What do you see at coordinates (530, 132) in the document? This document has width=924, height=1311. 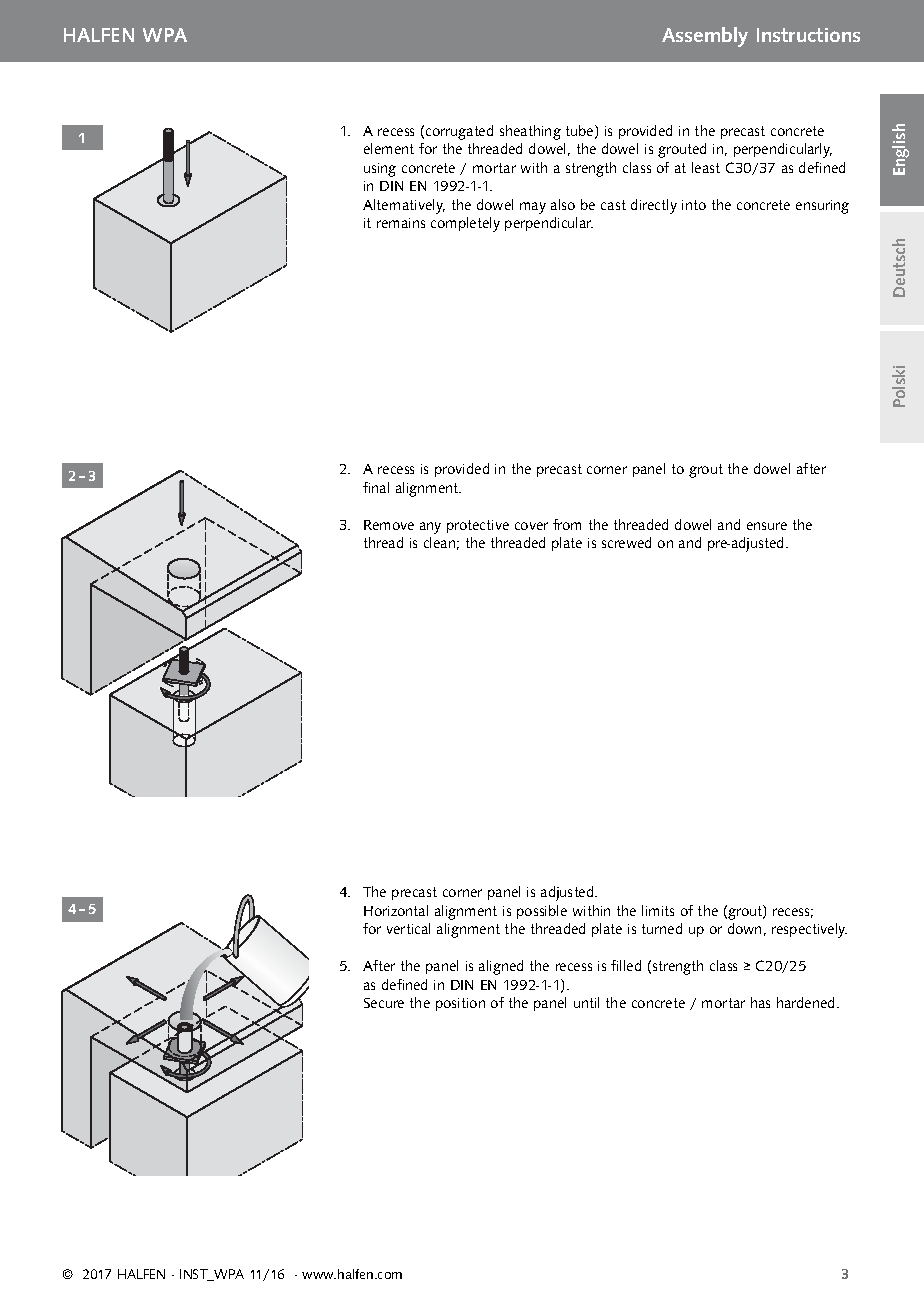 I see `sheathing` at bounding box center [530, 132].
